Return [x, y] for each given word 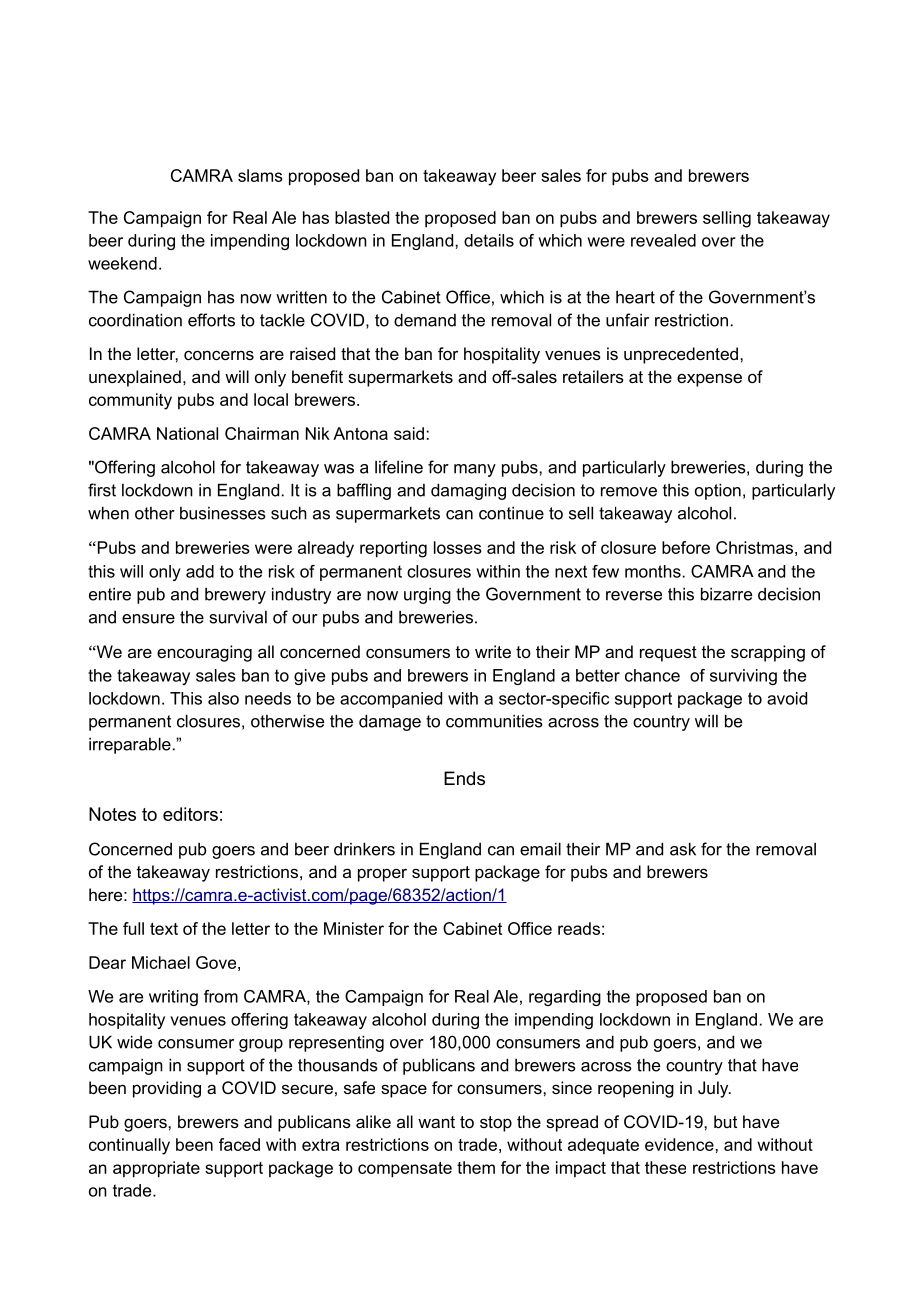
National [187, 433]
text [164, 929]
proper [382, 875]
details [489, 240]
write [493, 651]
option [718, 491]
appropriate [156, 1169]
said [409, 433]
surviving [743, 677]
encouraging [204, 653]
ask [683, 849]
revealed [663, 240]
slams [260, 175]
